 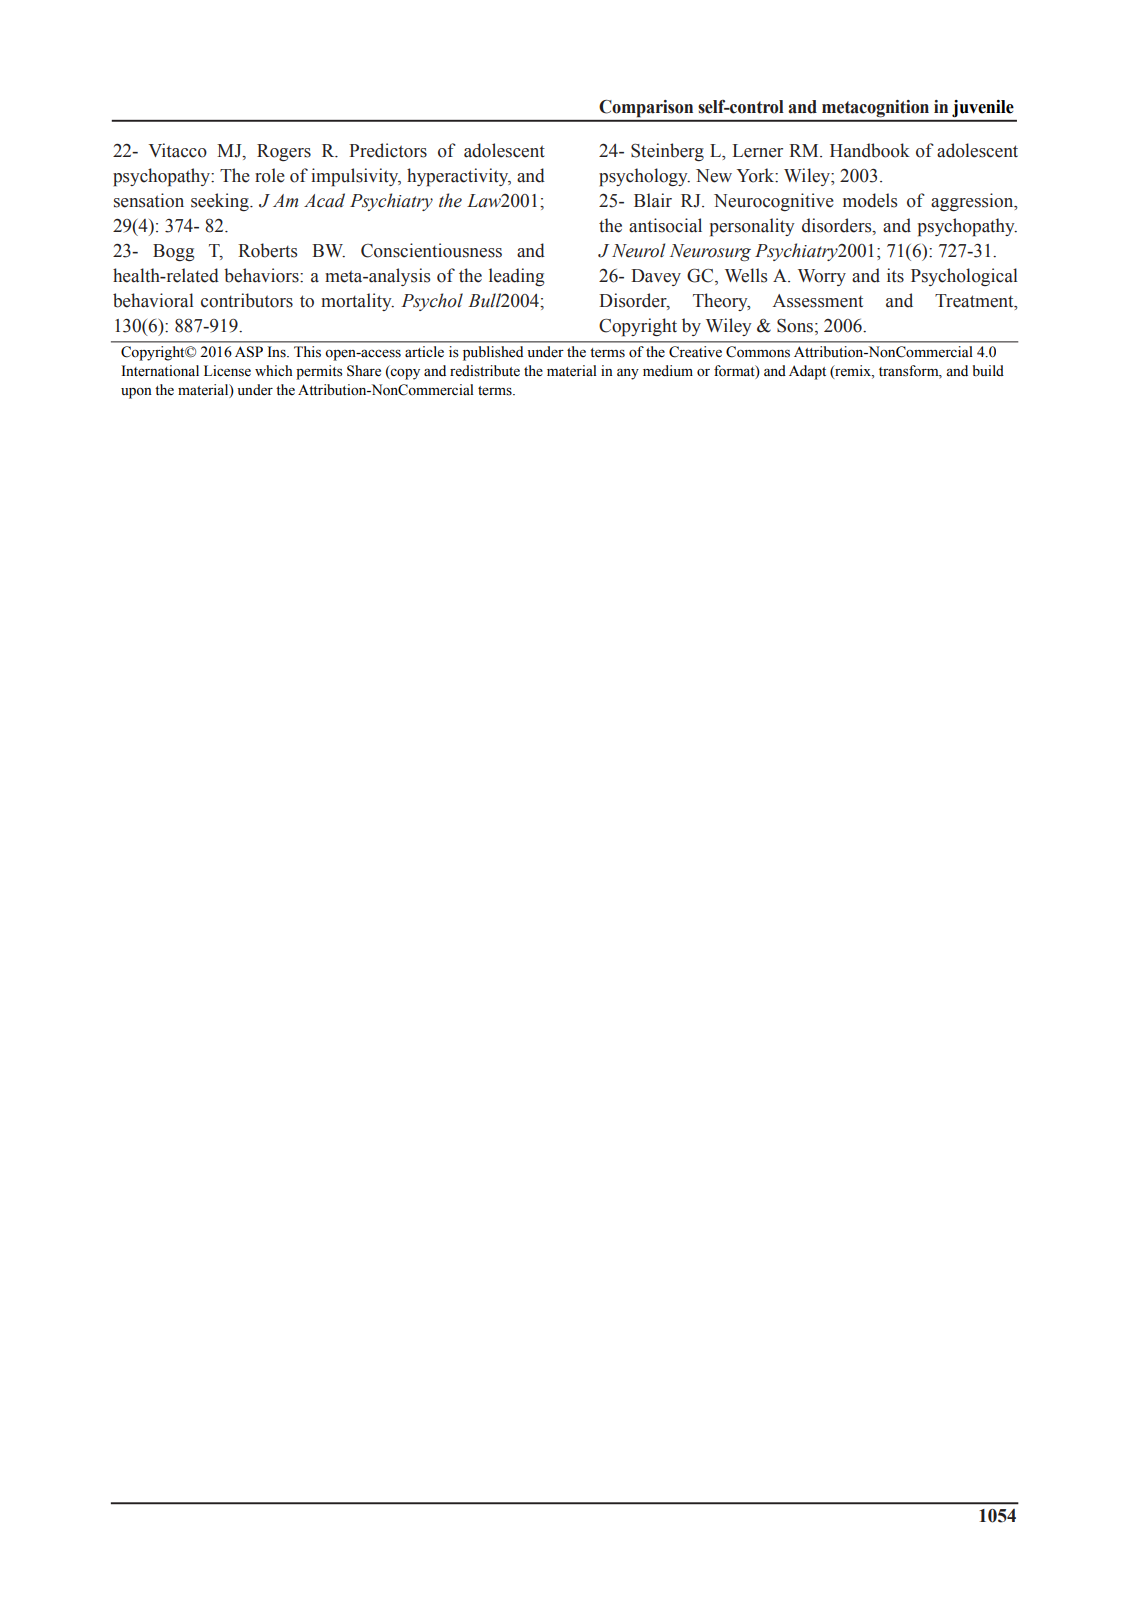 I want to click on published, so click(x=493, y=353).
